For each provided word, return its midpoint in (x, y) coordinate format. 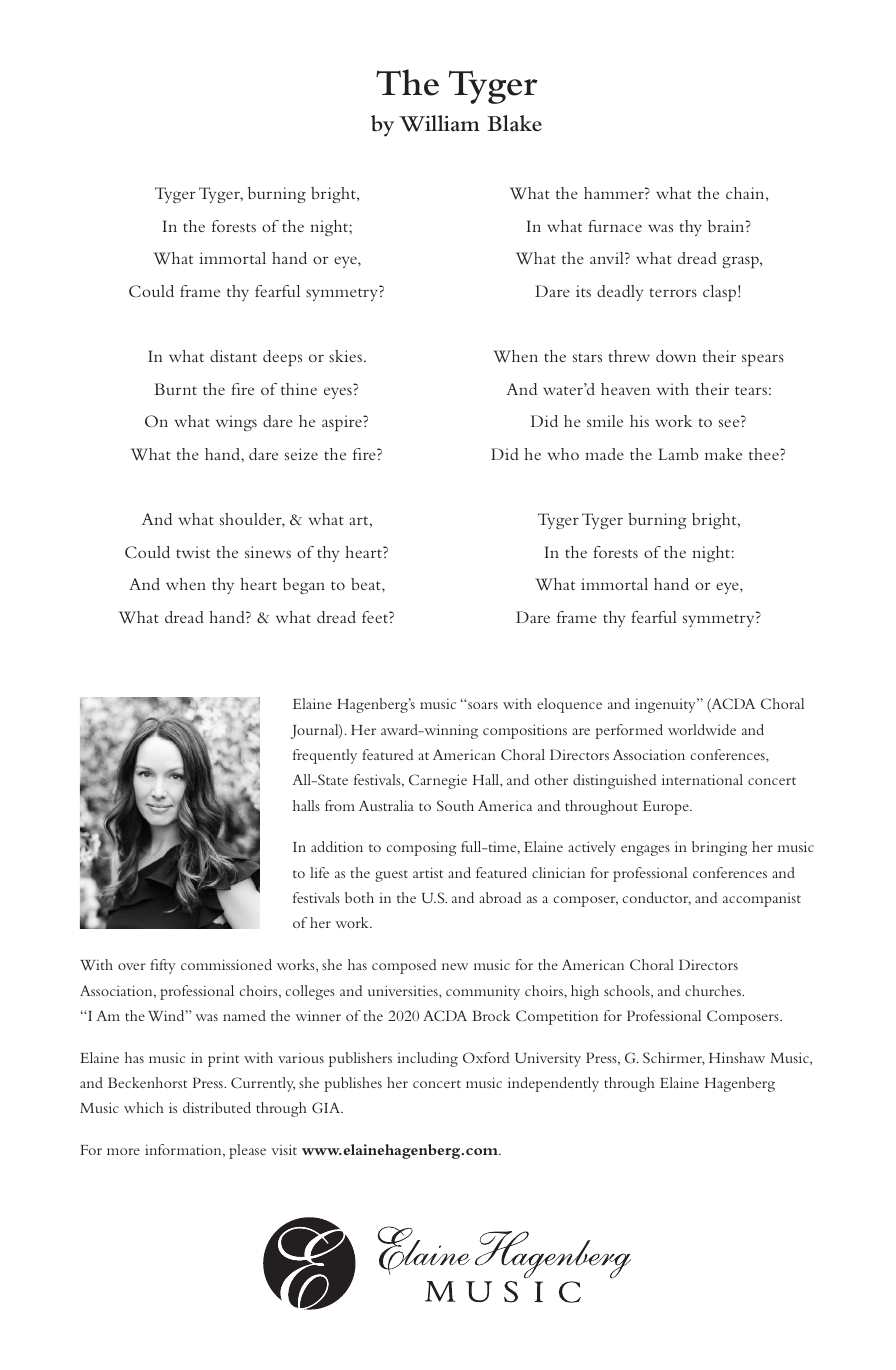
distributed (217, 1107)
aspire (343, 423)
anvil (608, 258)
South (455, 805)
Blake (514, 123)
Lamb (678, 454)
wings (236, 423)
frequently (325, 756)
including (427, 1059)
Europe (667, 808)
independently (553, 1084)
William (439, 123)
